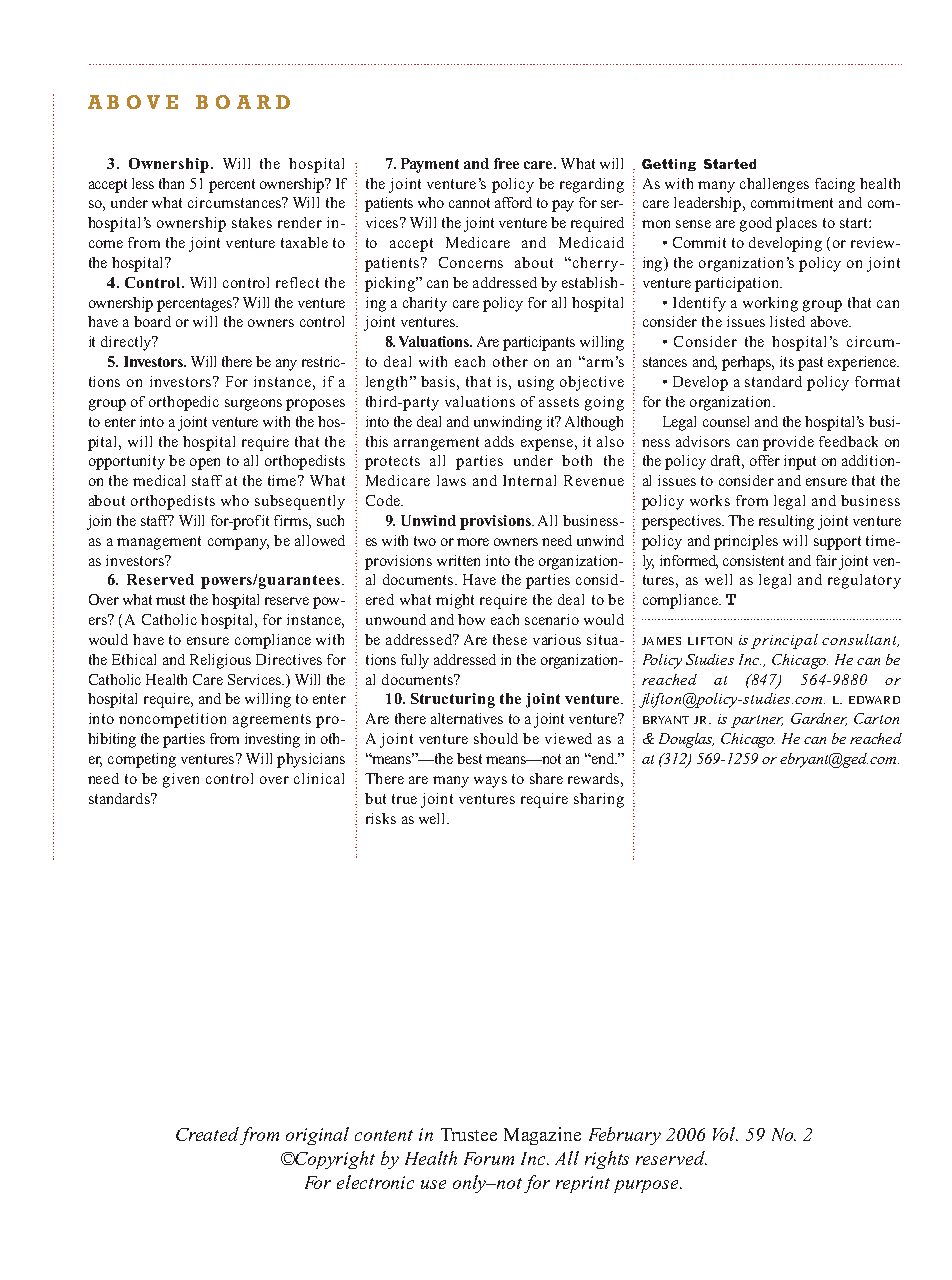  What do you see at coordinates (513, 202) in the page?
I see `afford` at bounding box center [513, 202].
